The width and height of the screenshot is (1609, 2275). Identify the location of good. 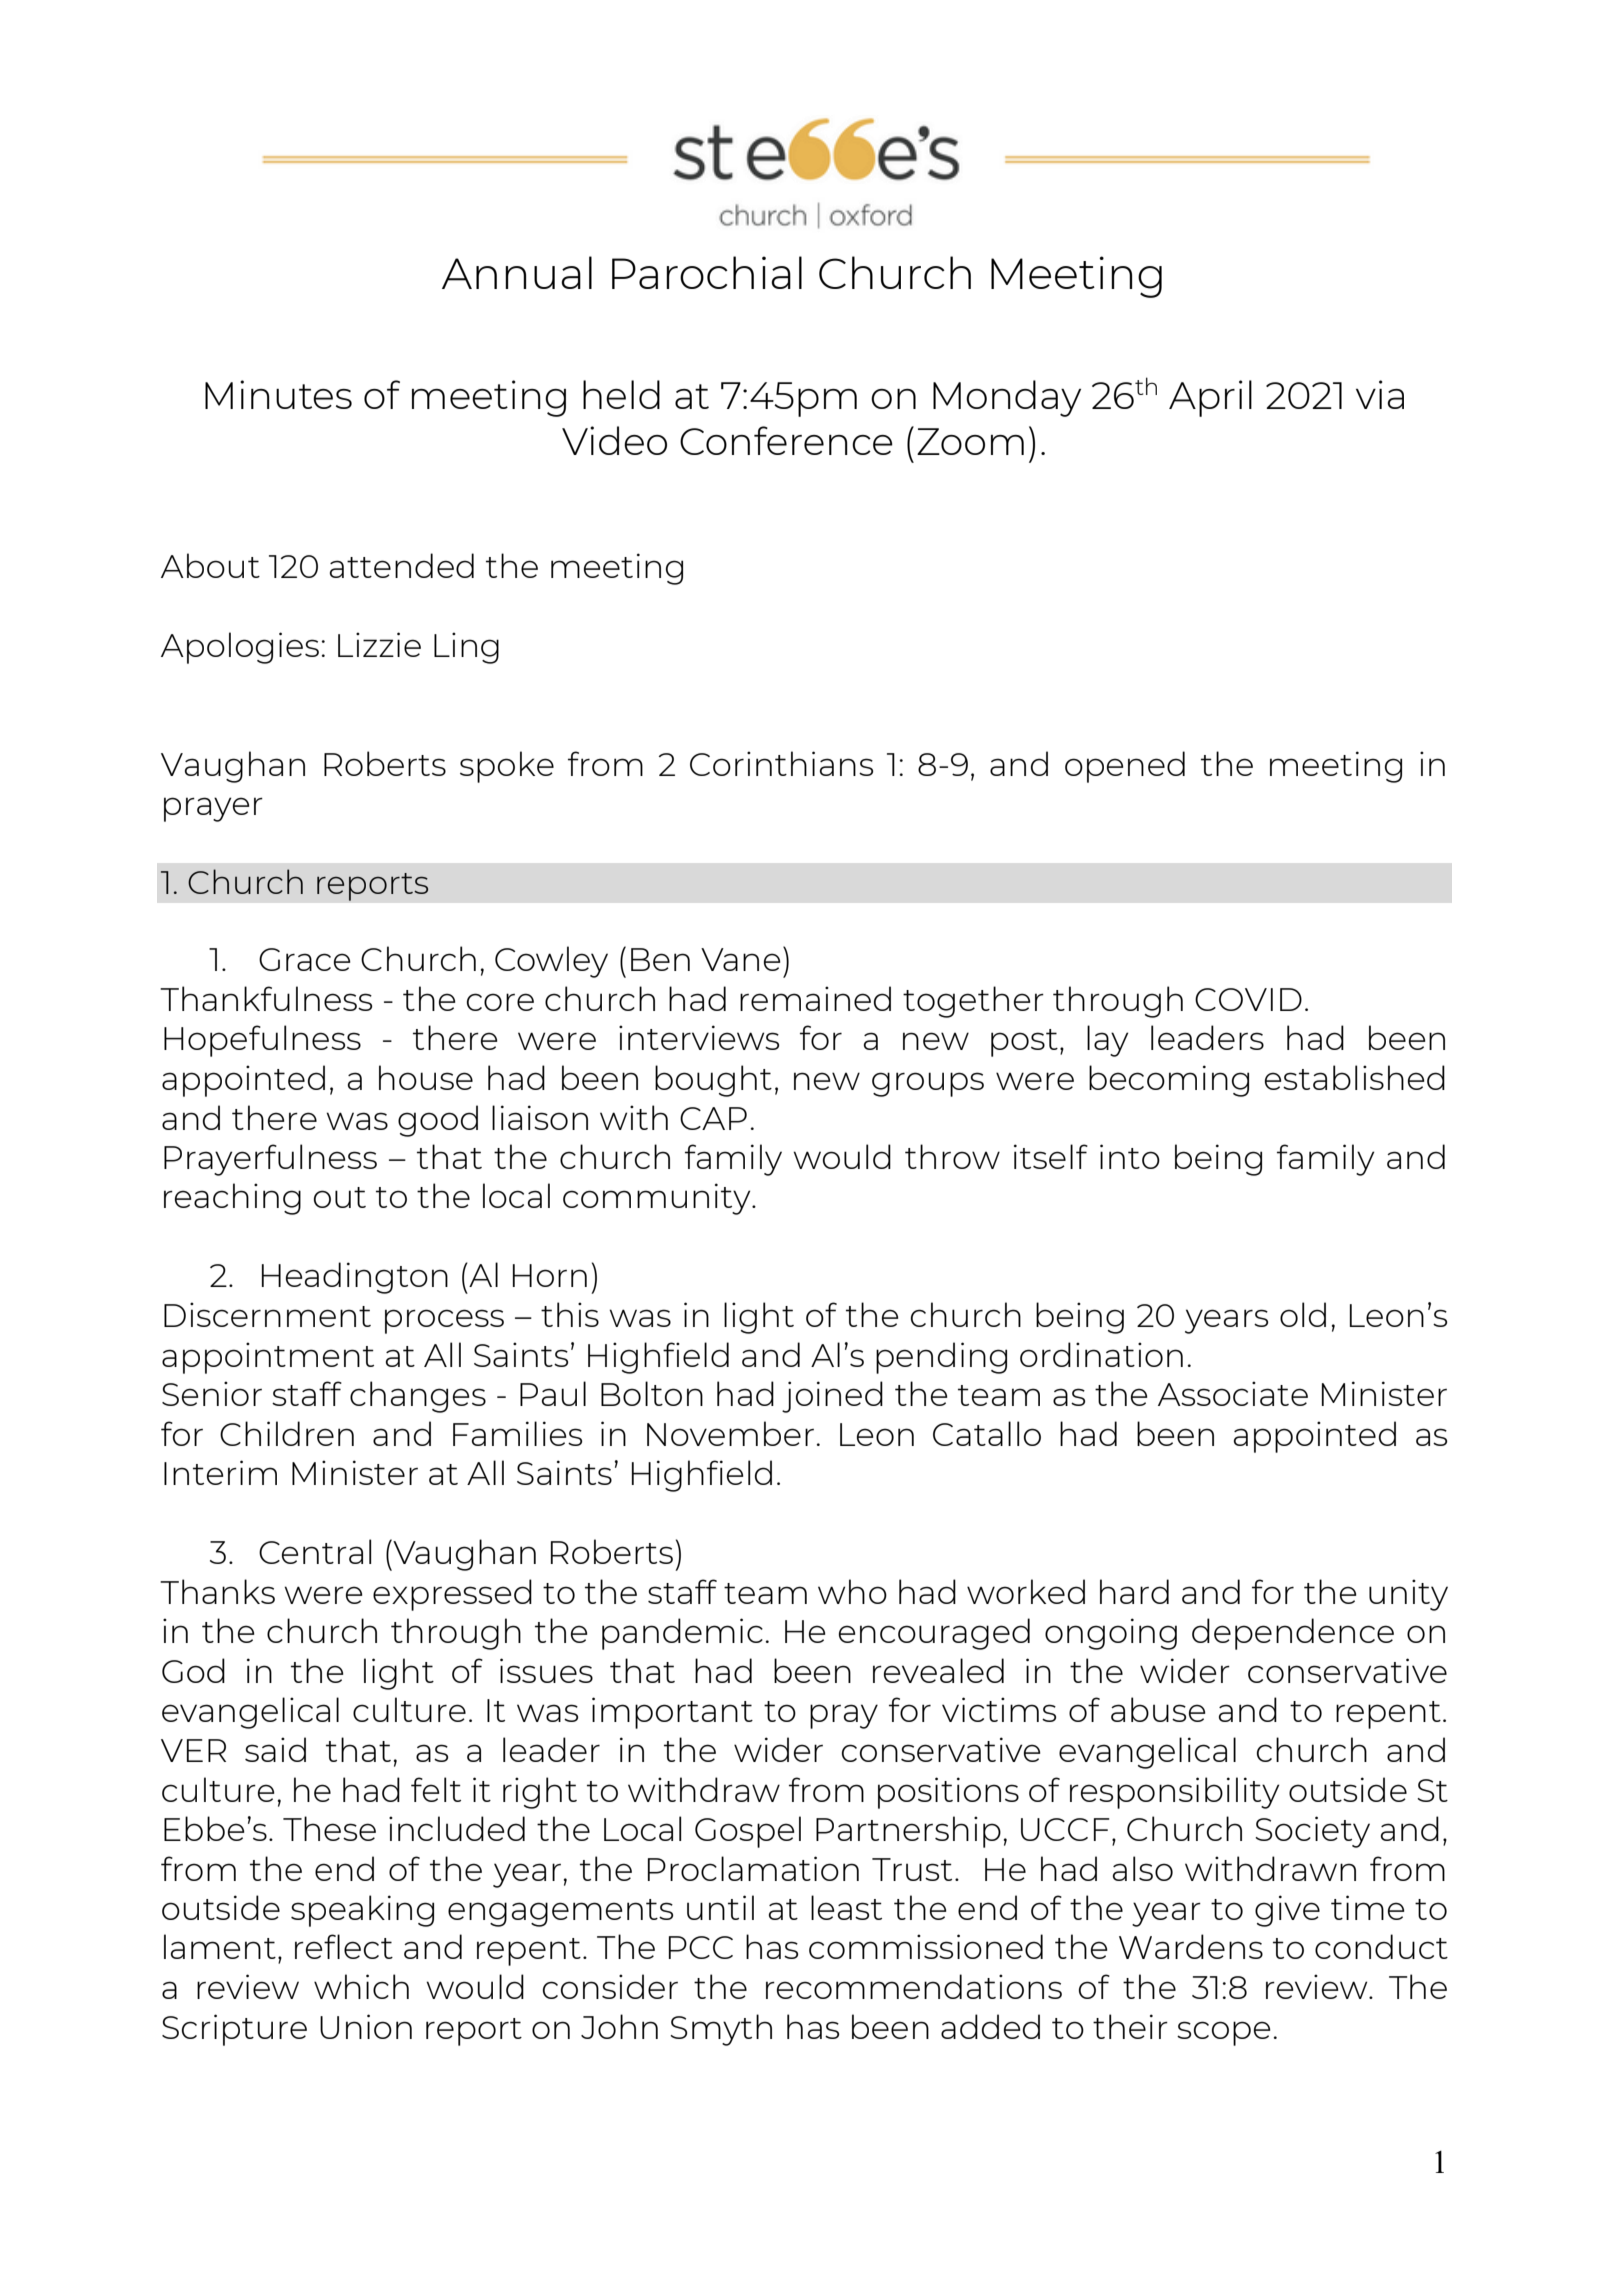
(438, 1121).
